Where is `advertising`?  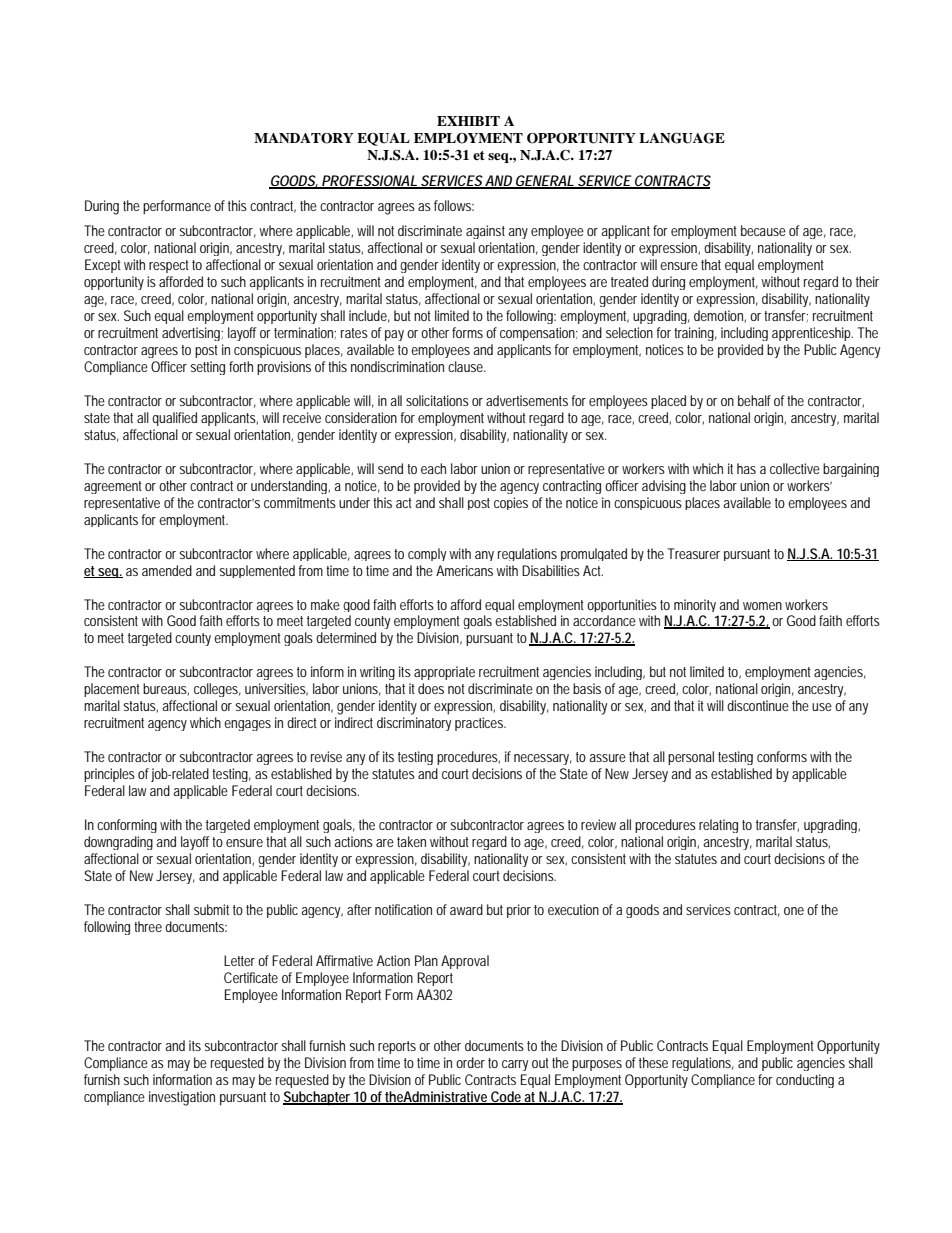 advertising is located at coordinates (192, 334).
